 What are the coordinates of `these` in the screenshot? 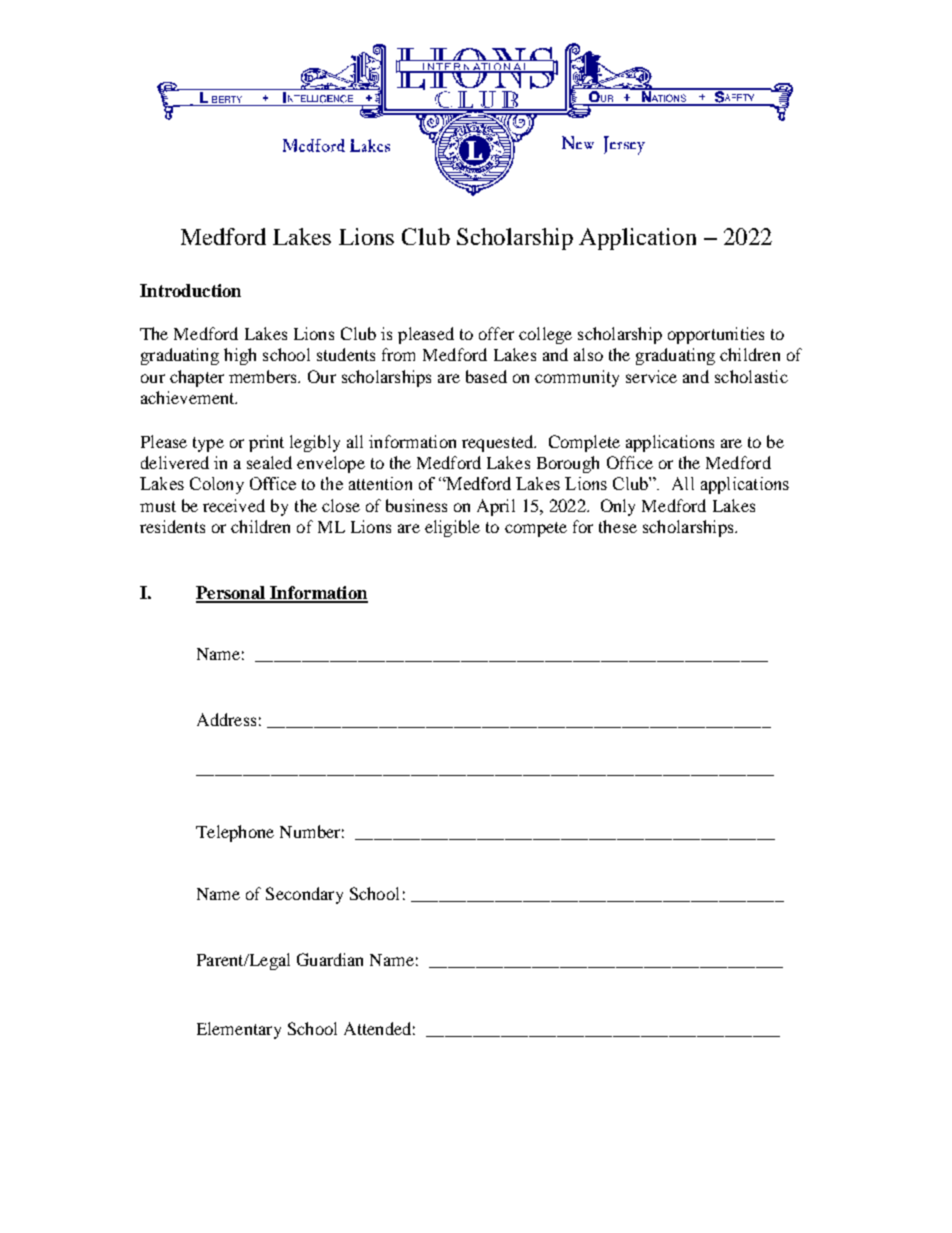 It's located at (618, 526).
